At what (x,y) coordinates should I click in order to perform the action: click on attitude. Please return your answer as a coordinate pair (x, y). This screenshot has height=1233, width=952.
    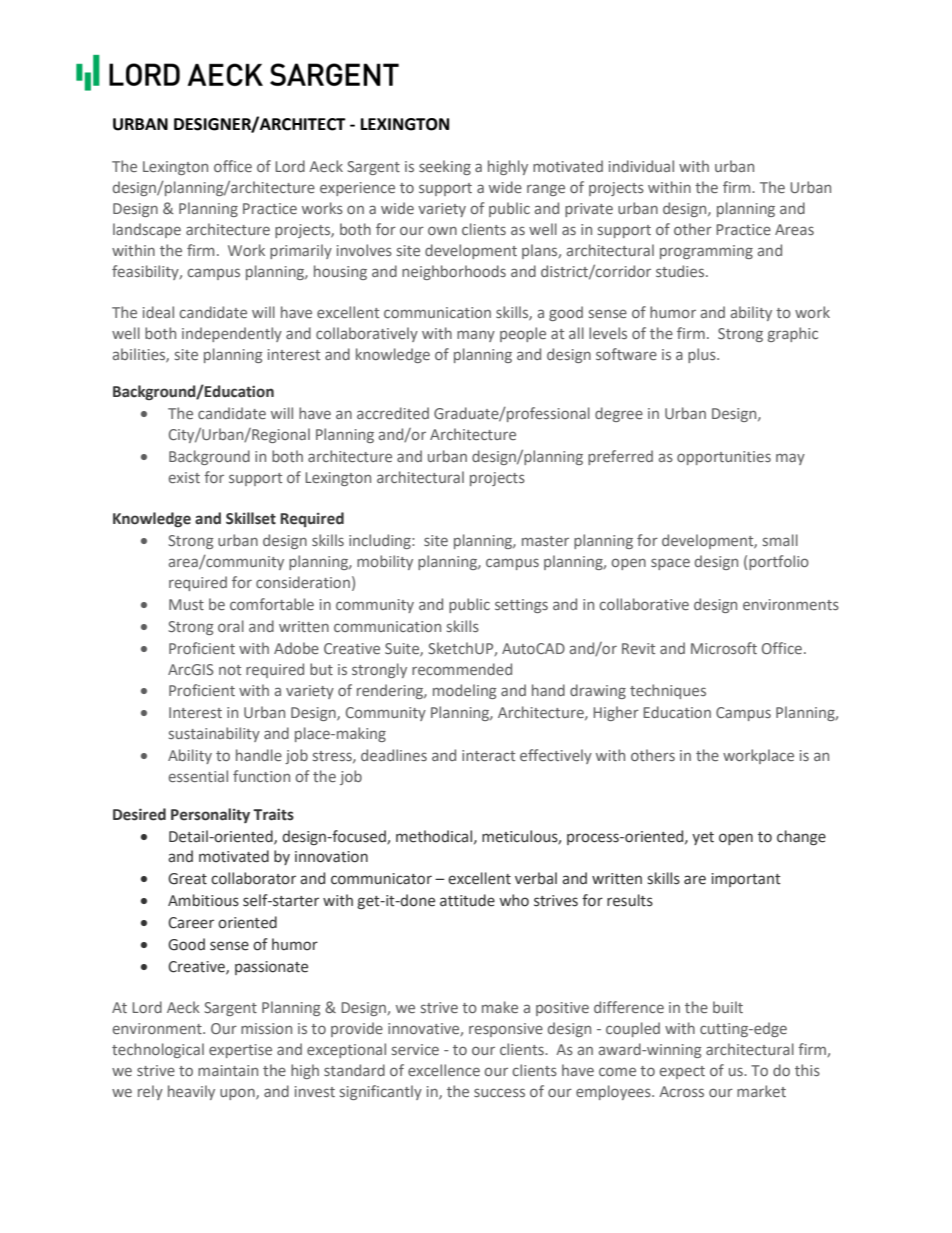
    Looking at the image, I should click on (467, 900).
